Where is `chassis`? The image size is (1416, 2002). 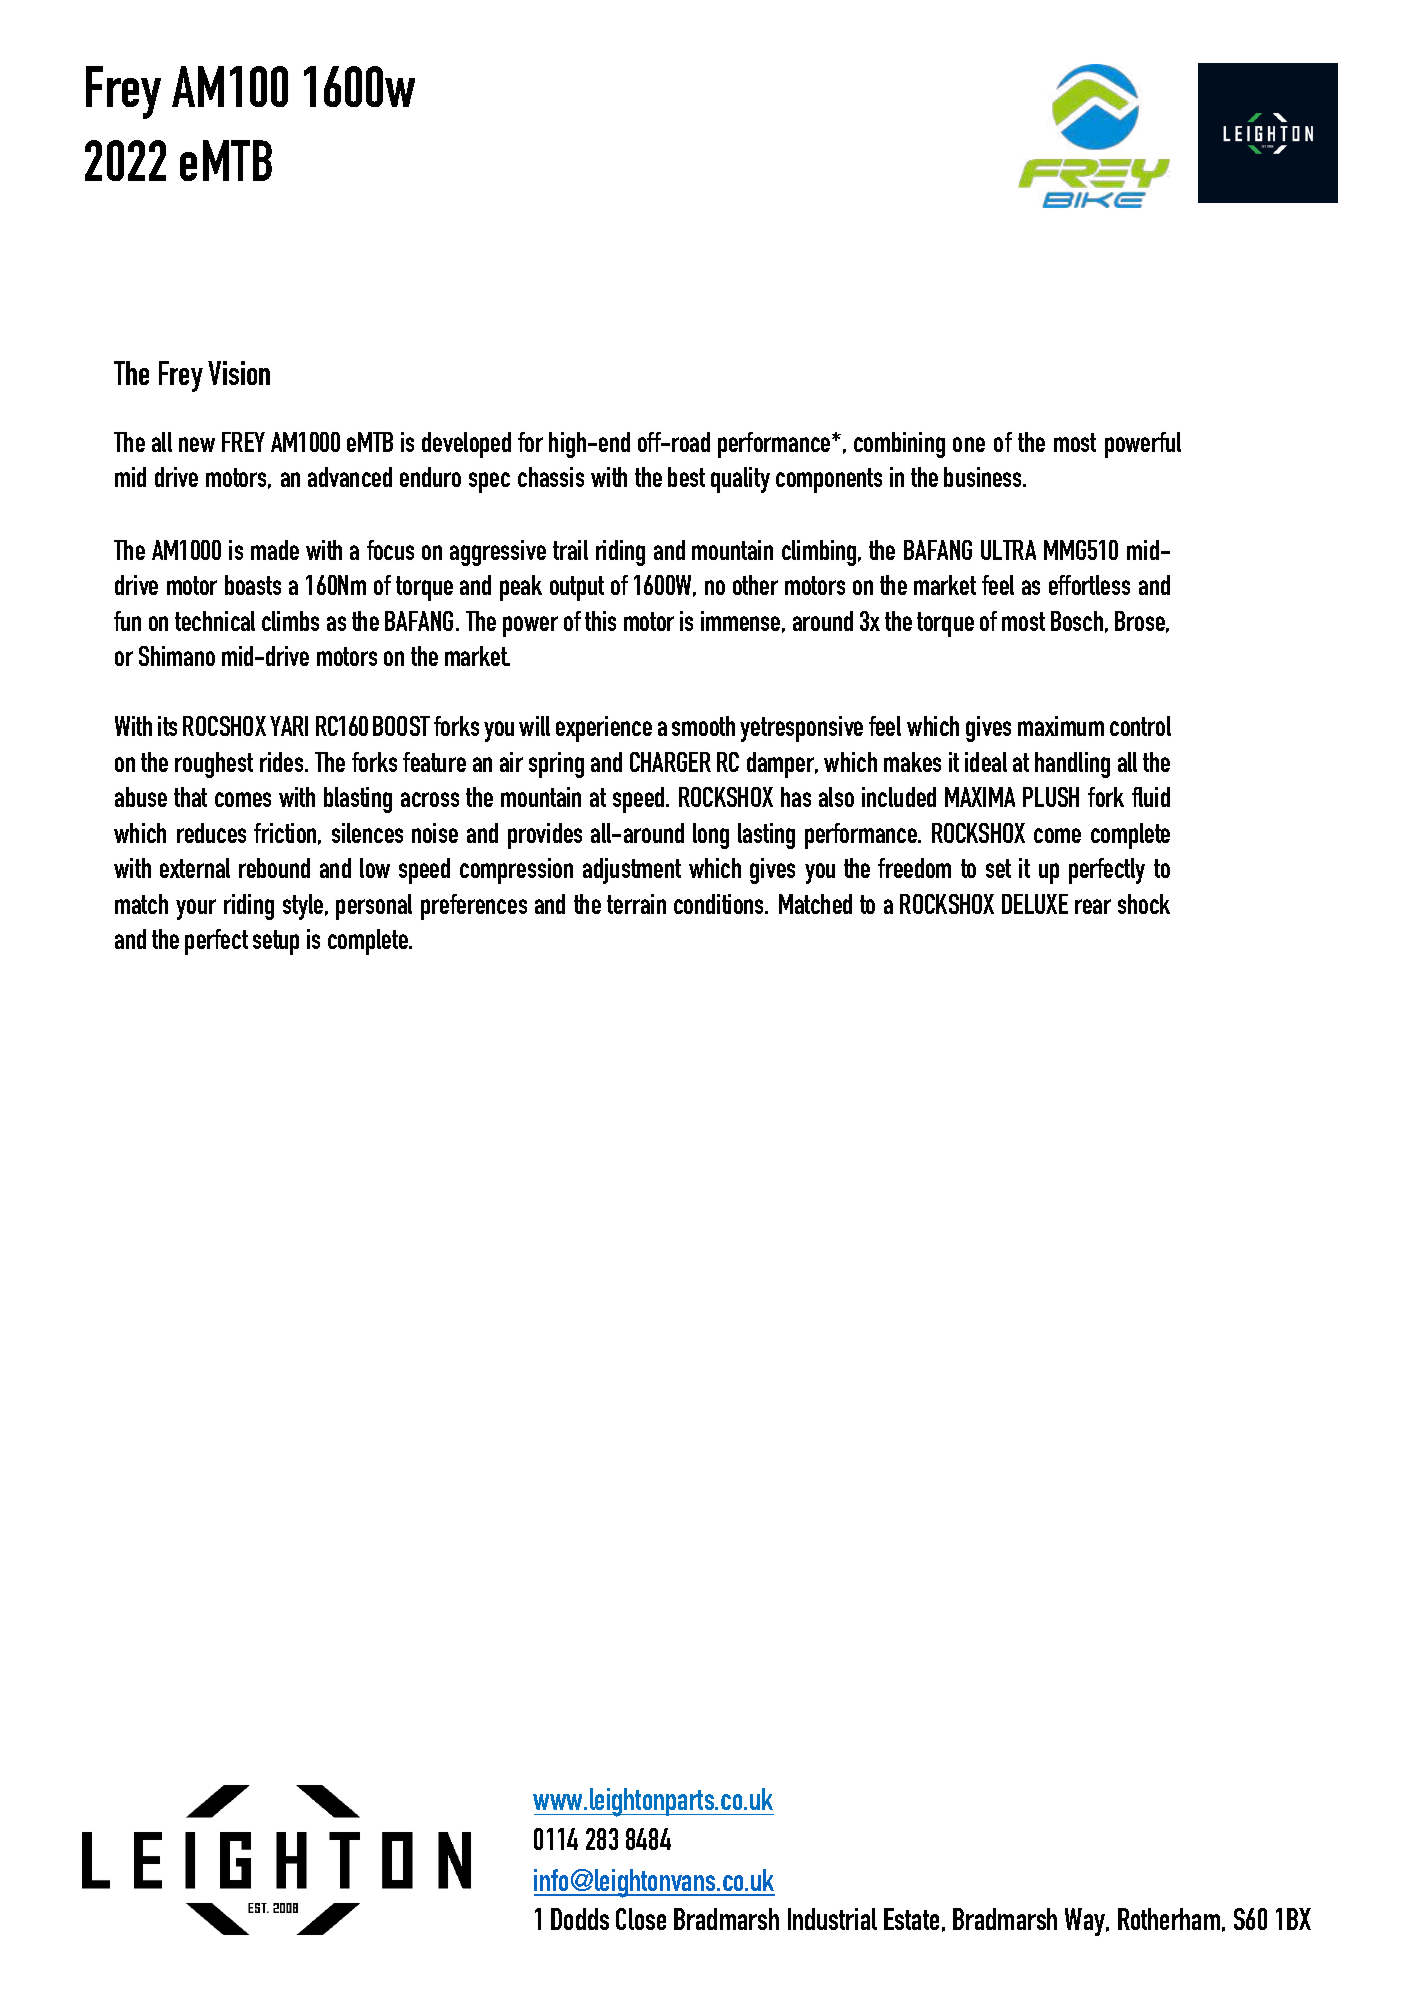
chassis is located at coordinates (551, 477).
